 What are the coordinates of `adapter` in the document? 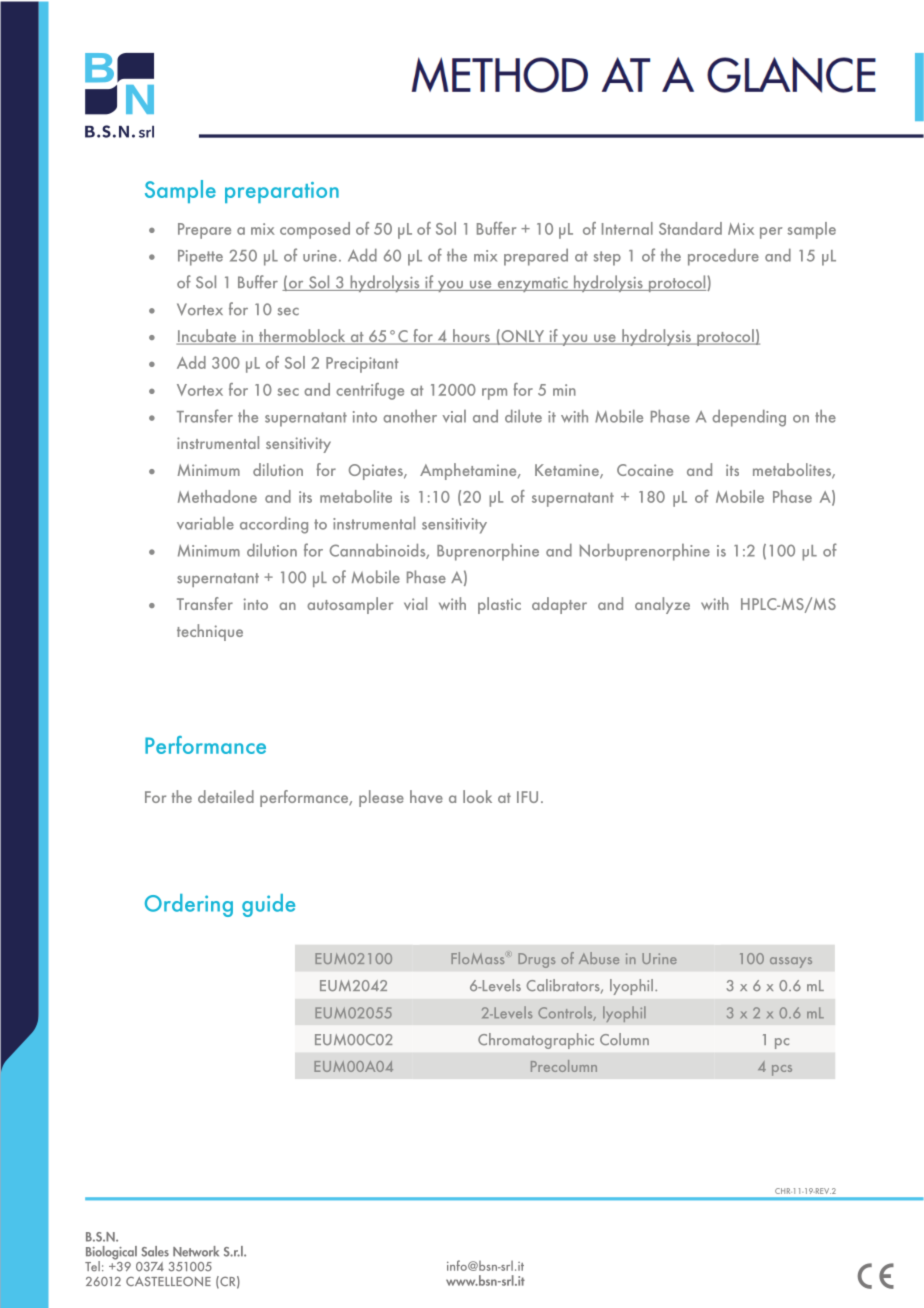 It's located at (559, 605).
